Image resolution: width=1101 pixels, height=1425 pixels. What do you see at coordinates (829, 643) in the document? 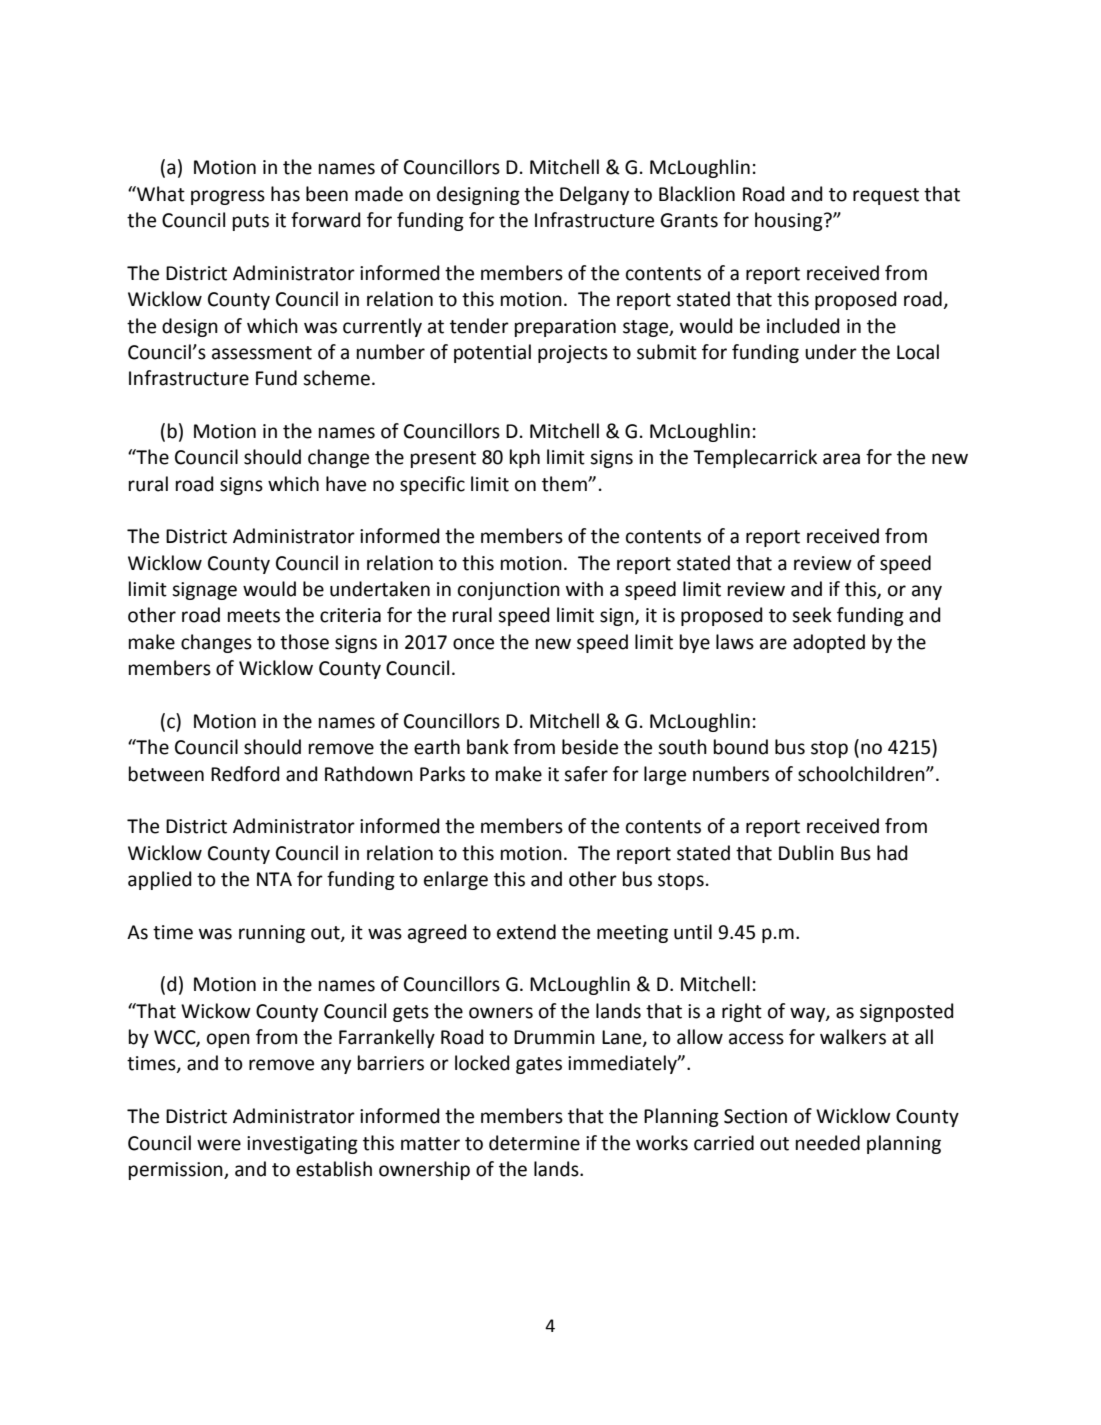
I see `adopted` at bounding box center [829, 643].
